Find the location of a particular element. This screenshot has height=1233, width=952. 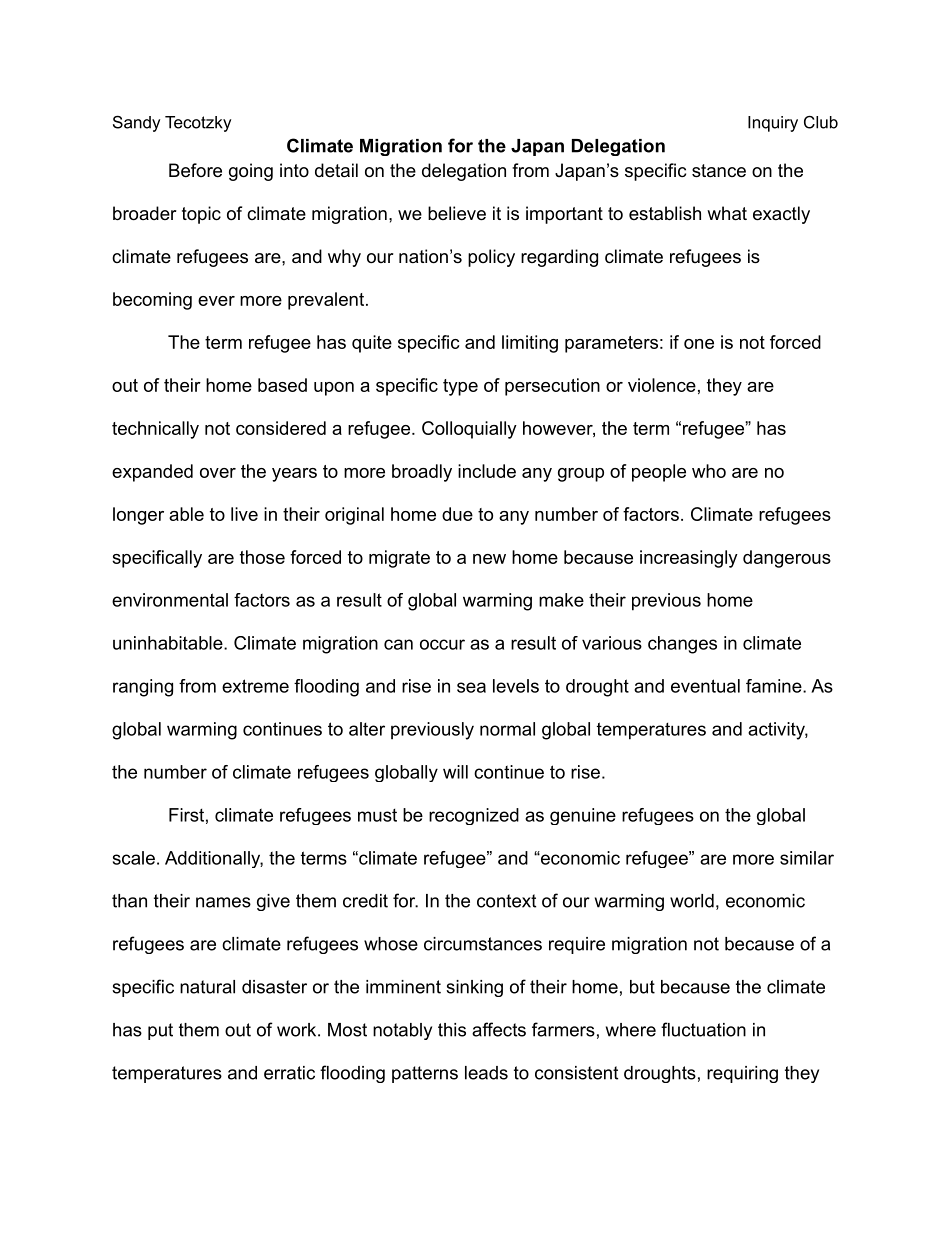

this is located at coordinates (452, 1030).
